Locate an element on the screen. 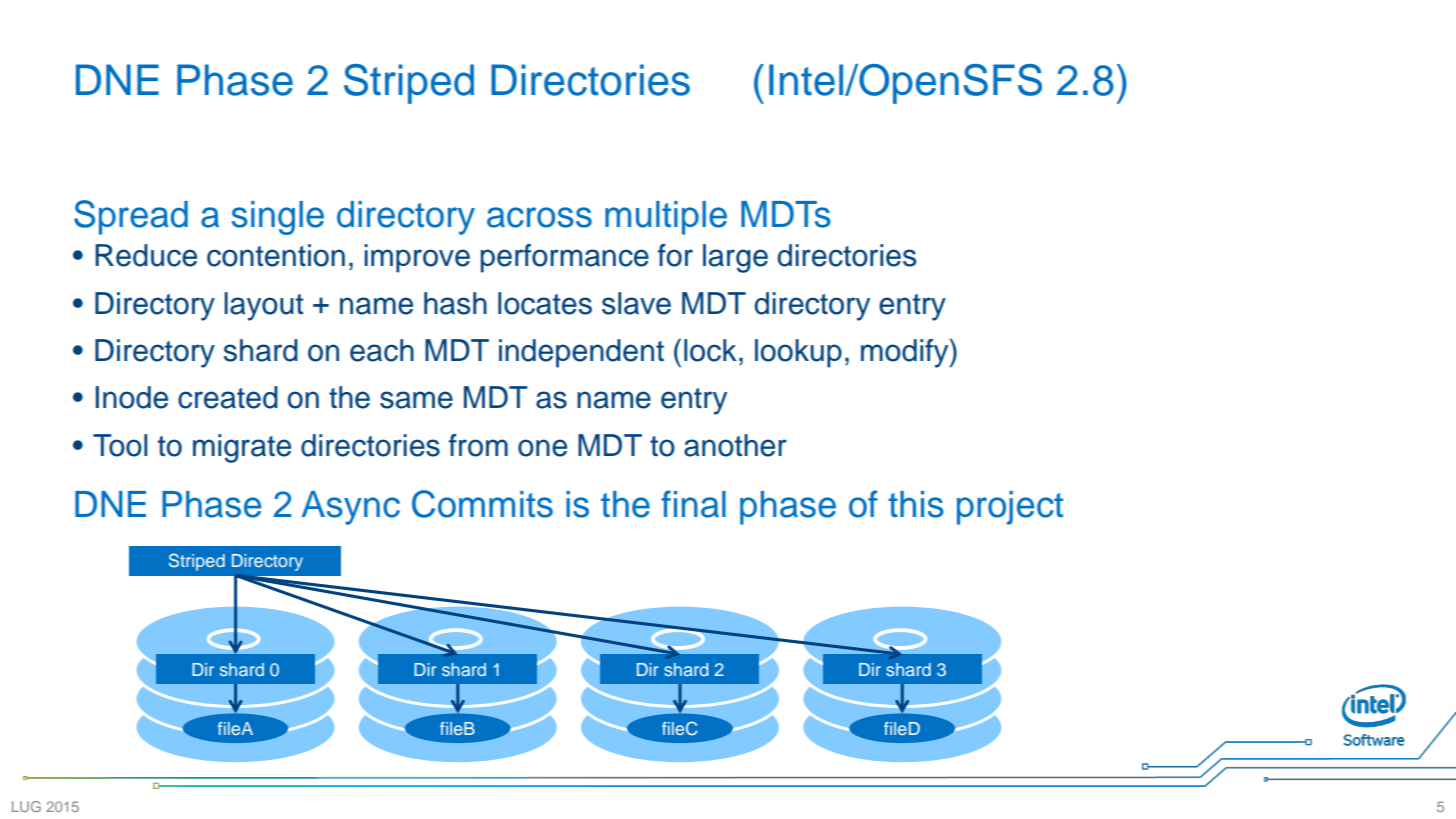  Spread is located at coordinates (131, 217).
